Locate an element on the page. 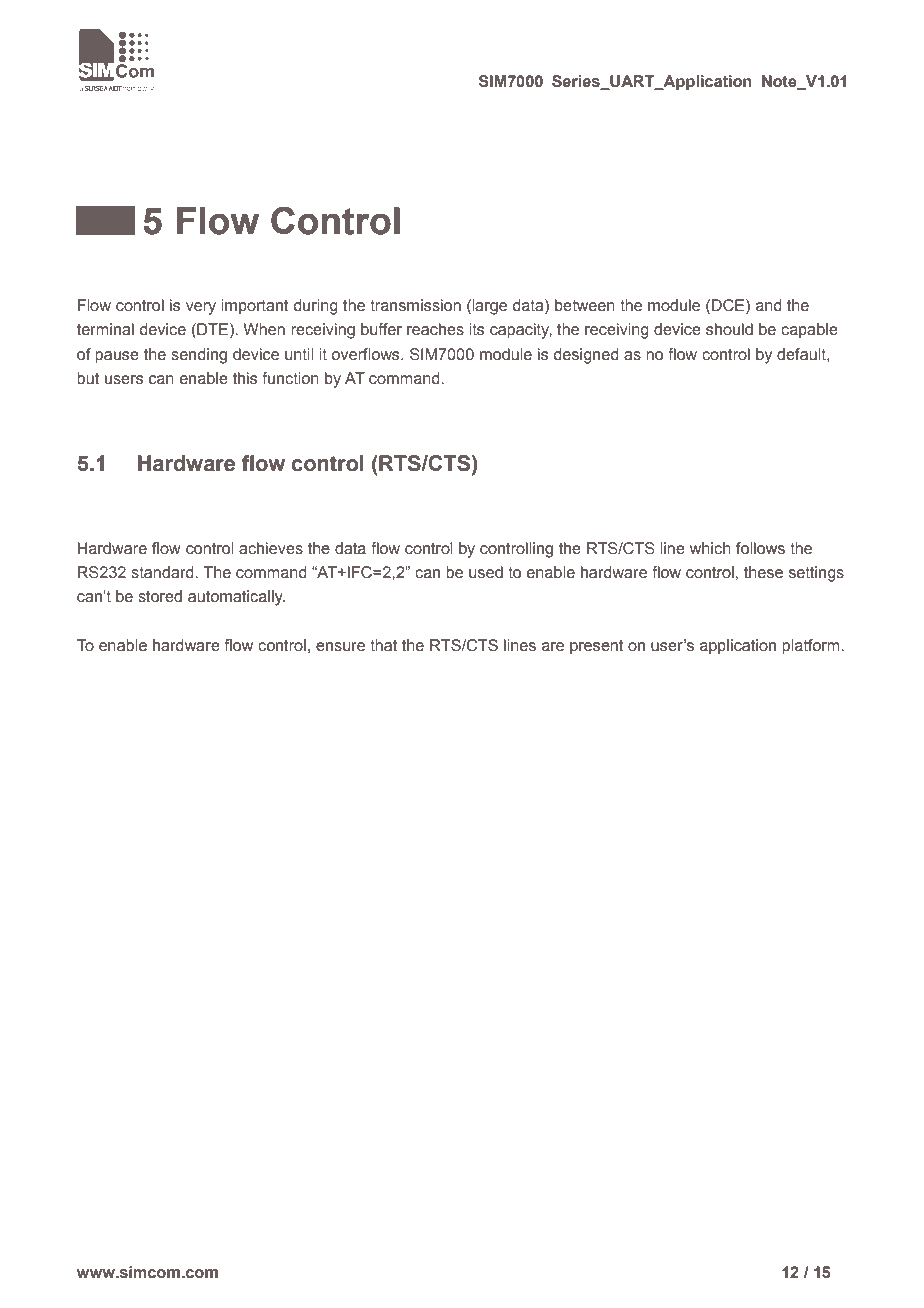  this is located at coordinates (245, 378).
